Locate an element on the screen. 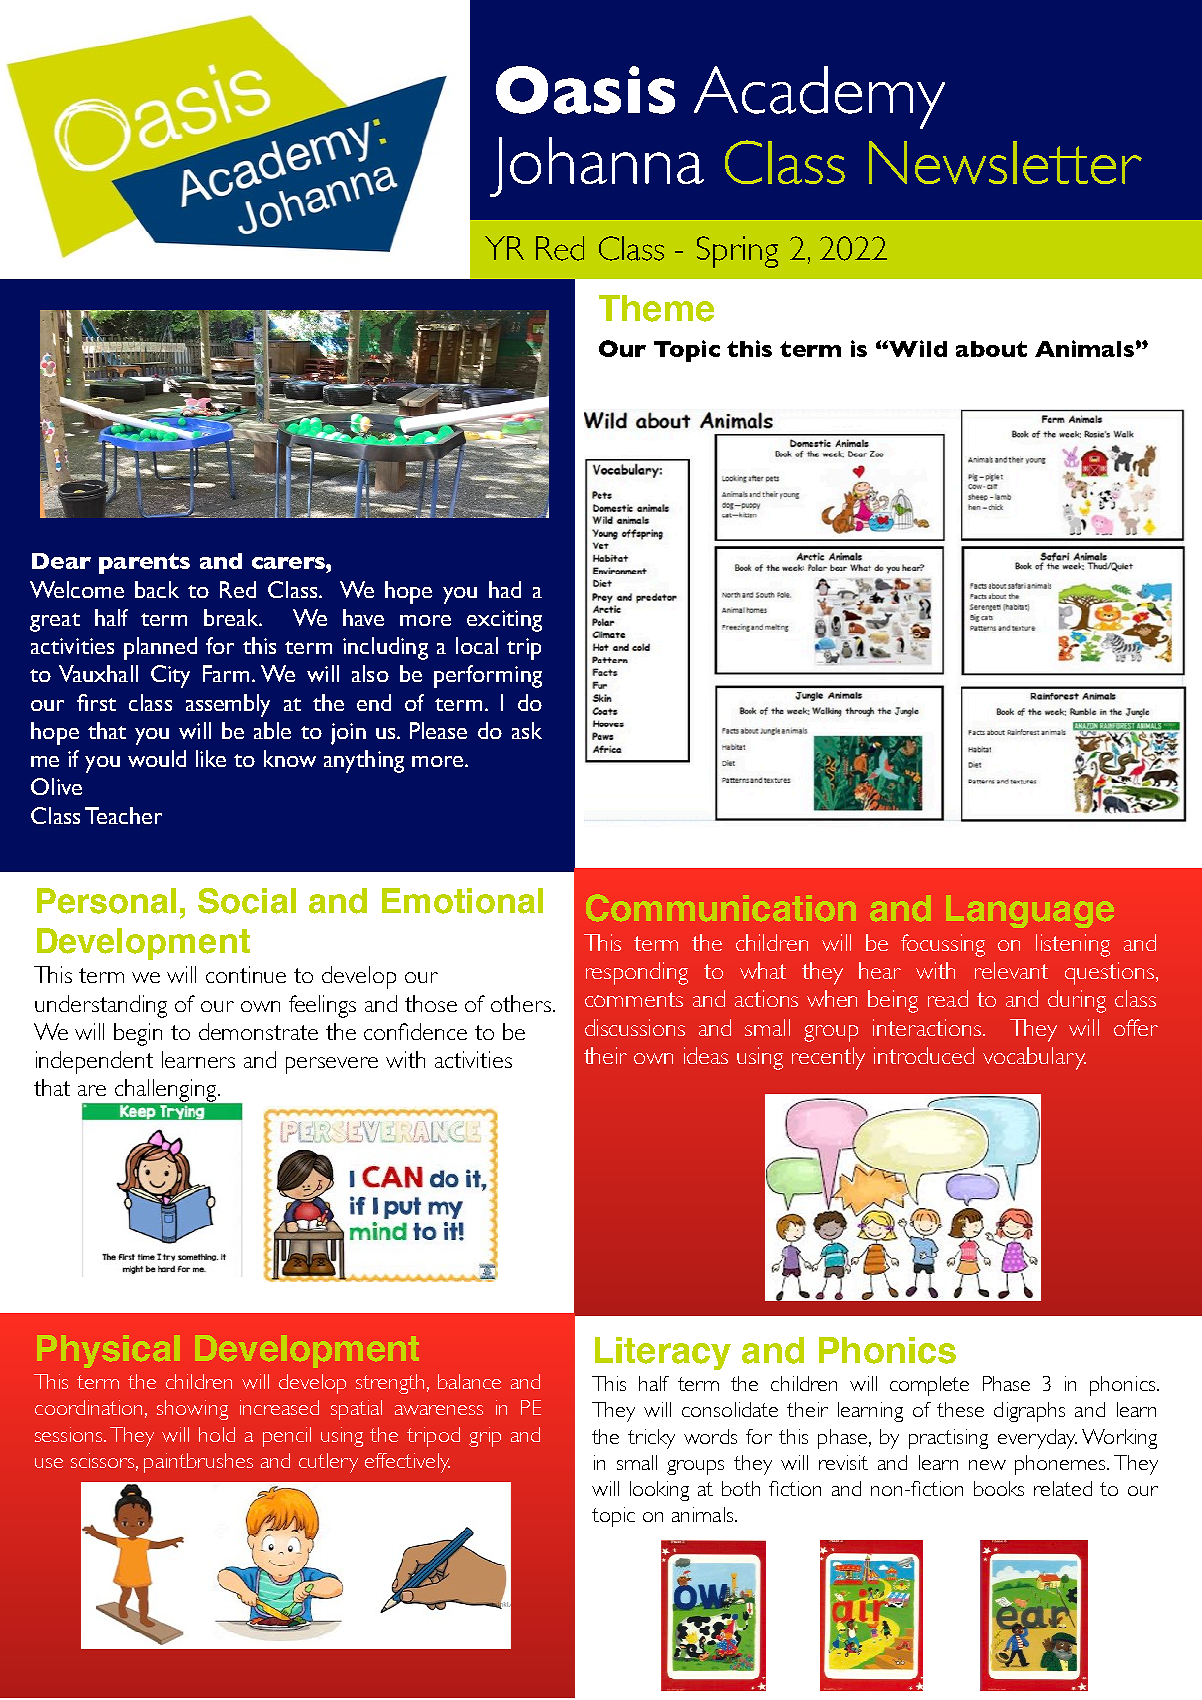 This screenshot has height=1700, width=1202. parents is located at coordinates (144, 563).
